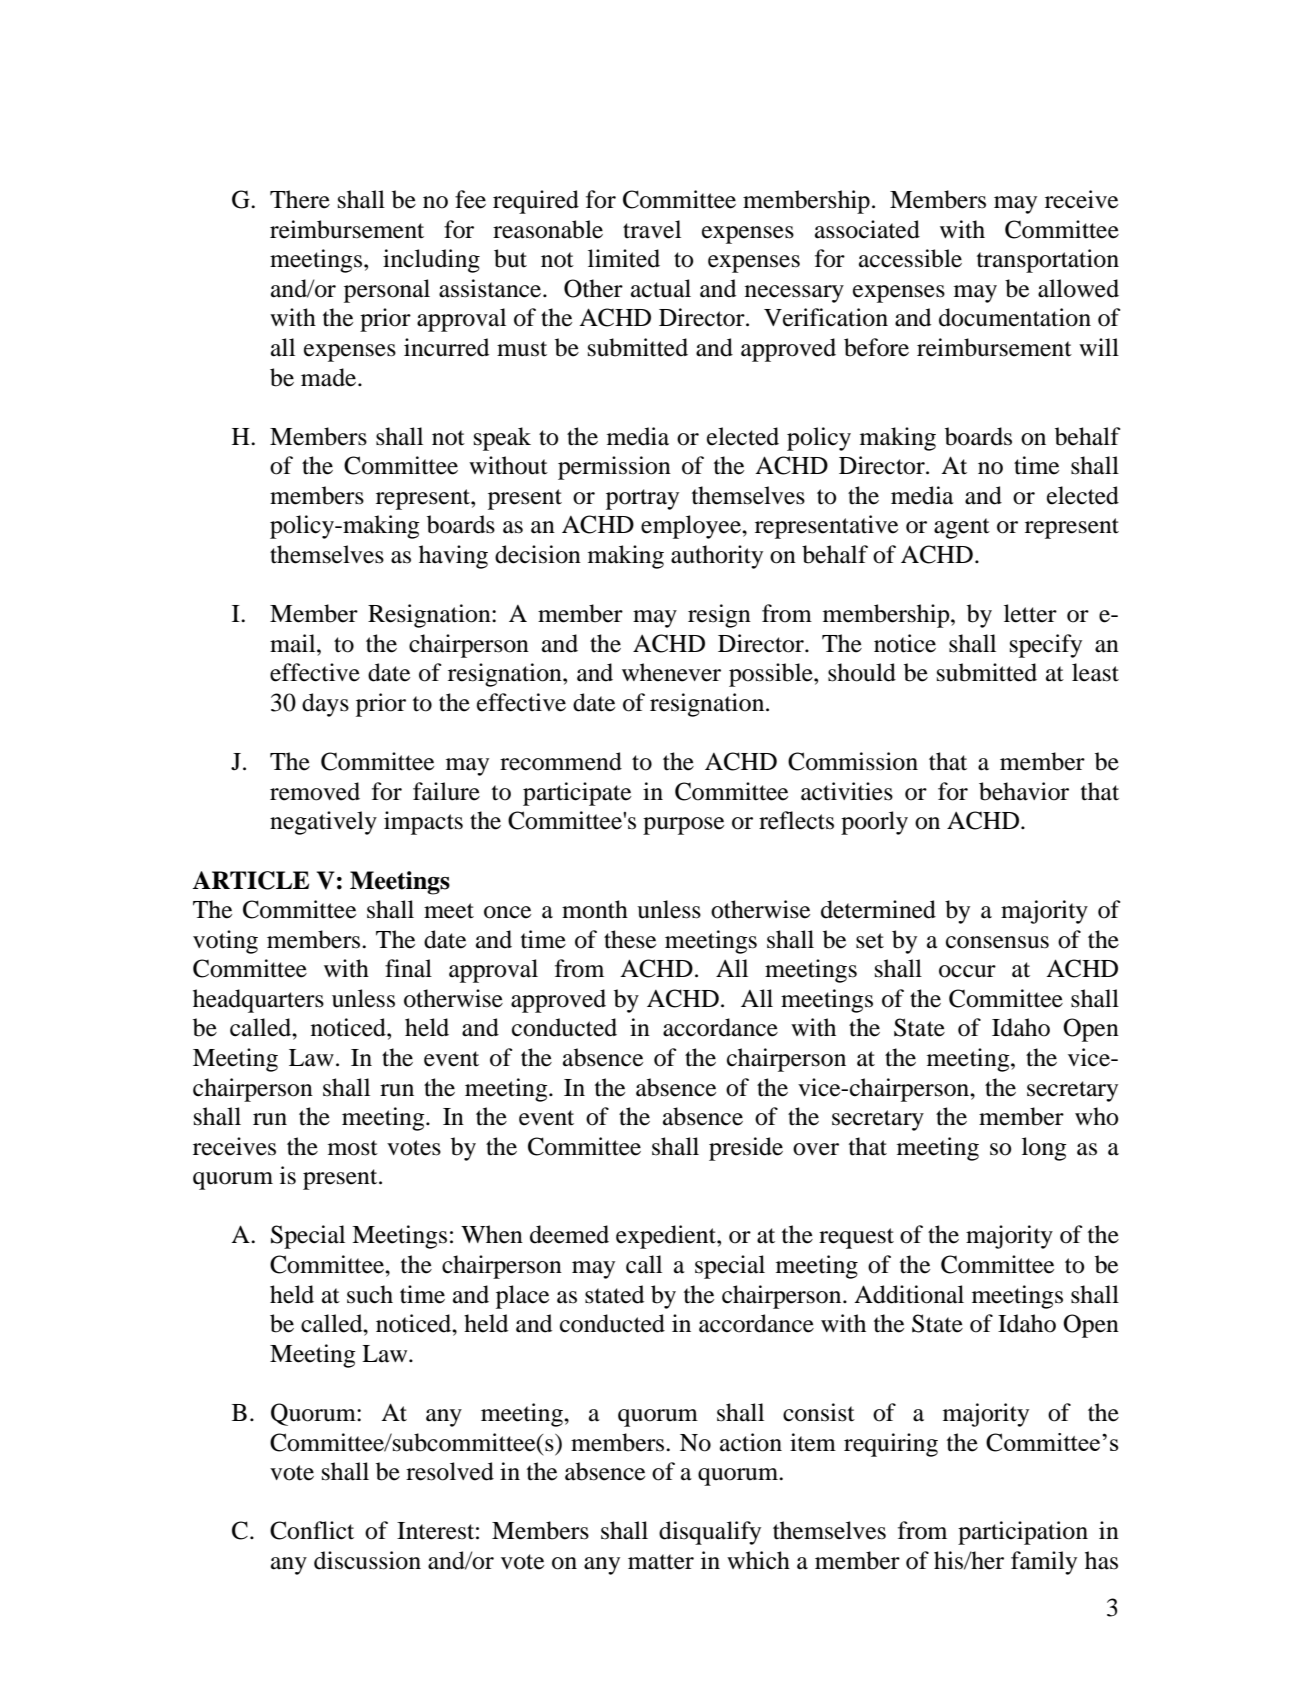  I want to click on consensus, so click(997, 942).
